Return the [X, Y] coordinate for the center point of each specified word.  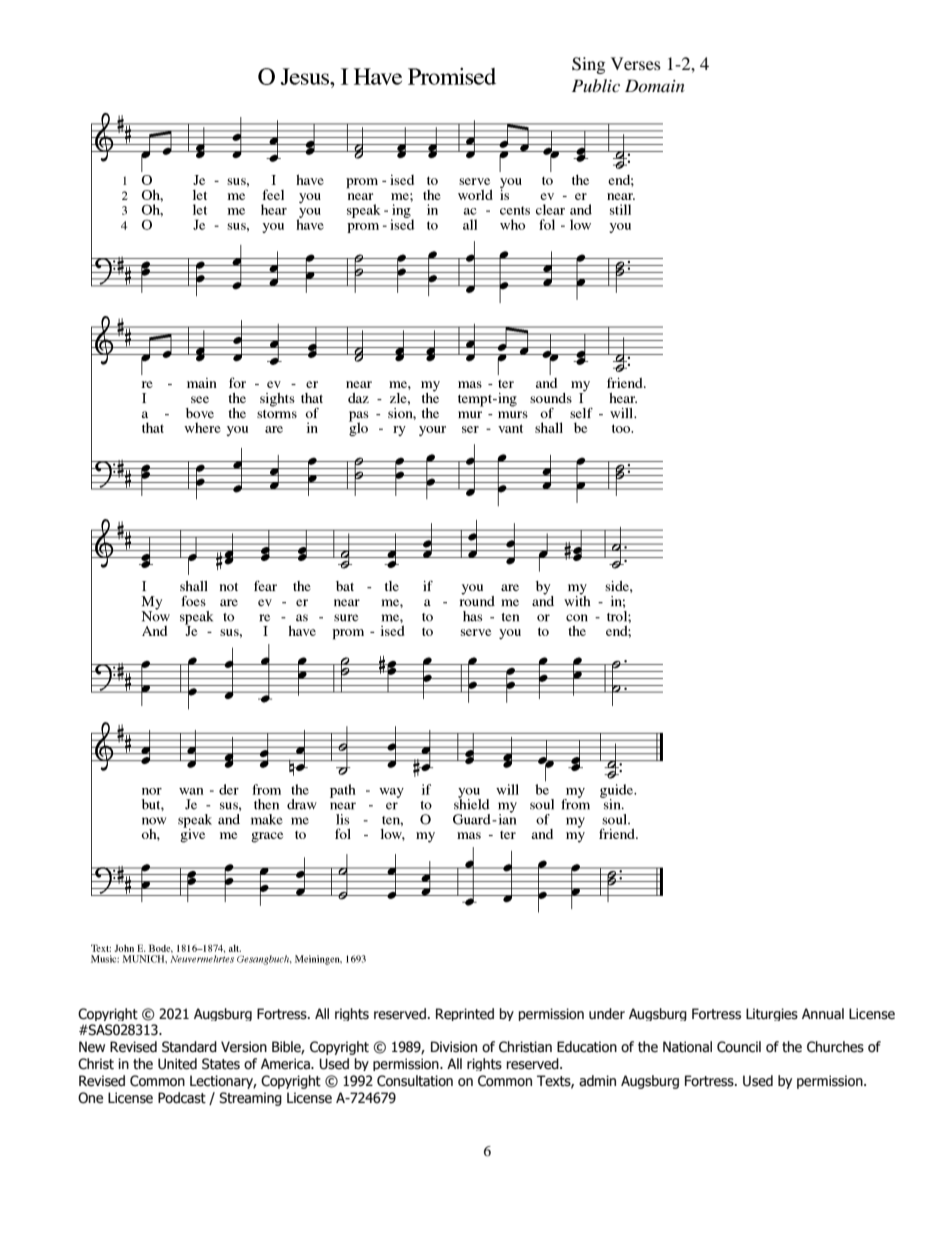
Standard [189, 1047]
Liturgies [772, 1014]
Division [454, 1047]
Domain [655, 85]
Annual [823, 1013]
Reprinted [465, 1014]
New [92, 1047]
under [607, 1014]
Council [739, 1047]
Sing [588, 65]
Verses [636, 63]
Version [244, 1047]
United [177, 1064]
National [687, 1047]
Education [587, 1047]
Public [596, 85]
